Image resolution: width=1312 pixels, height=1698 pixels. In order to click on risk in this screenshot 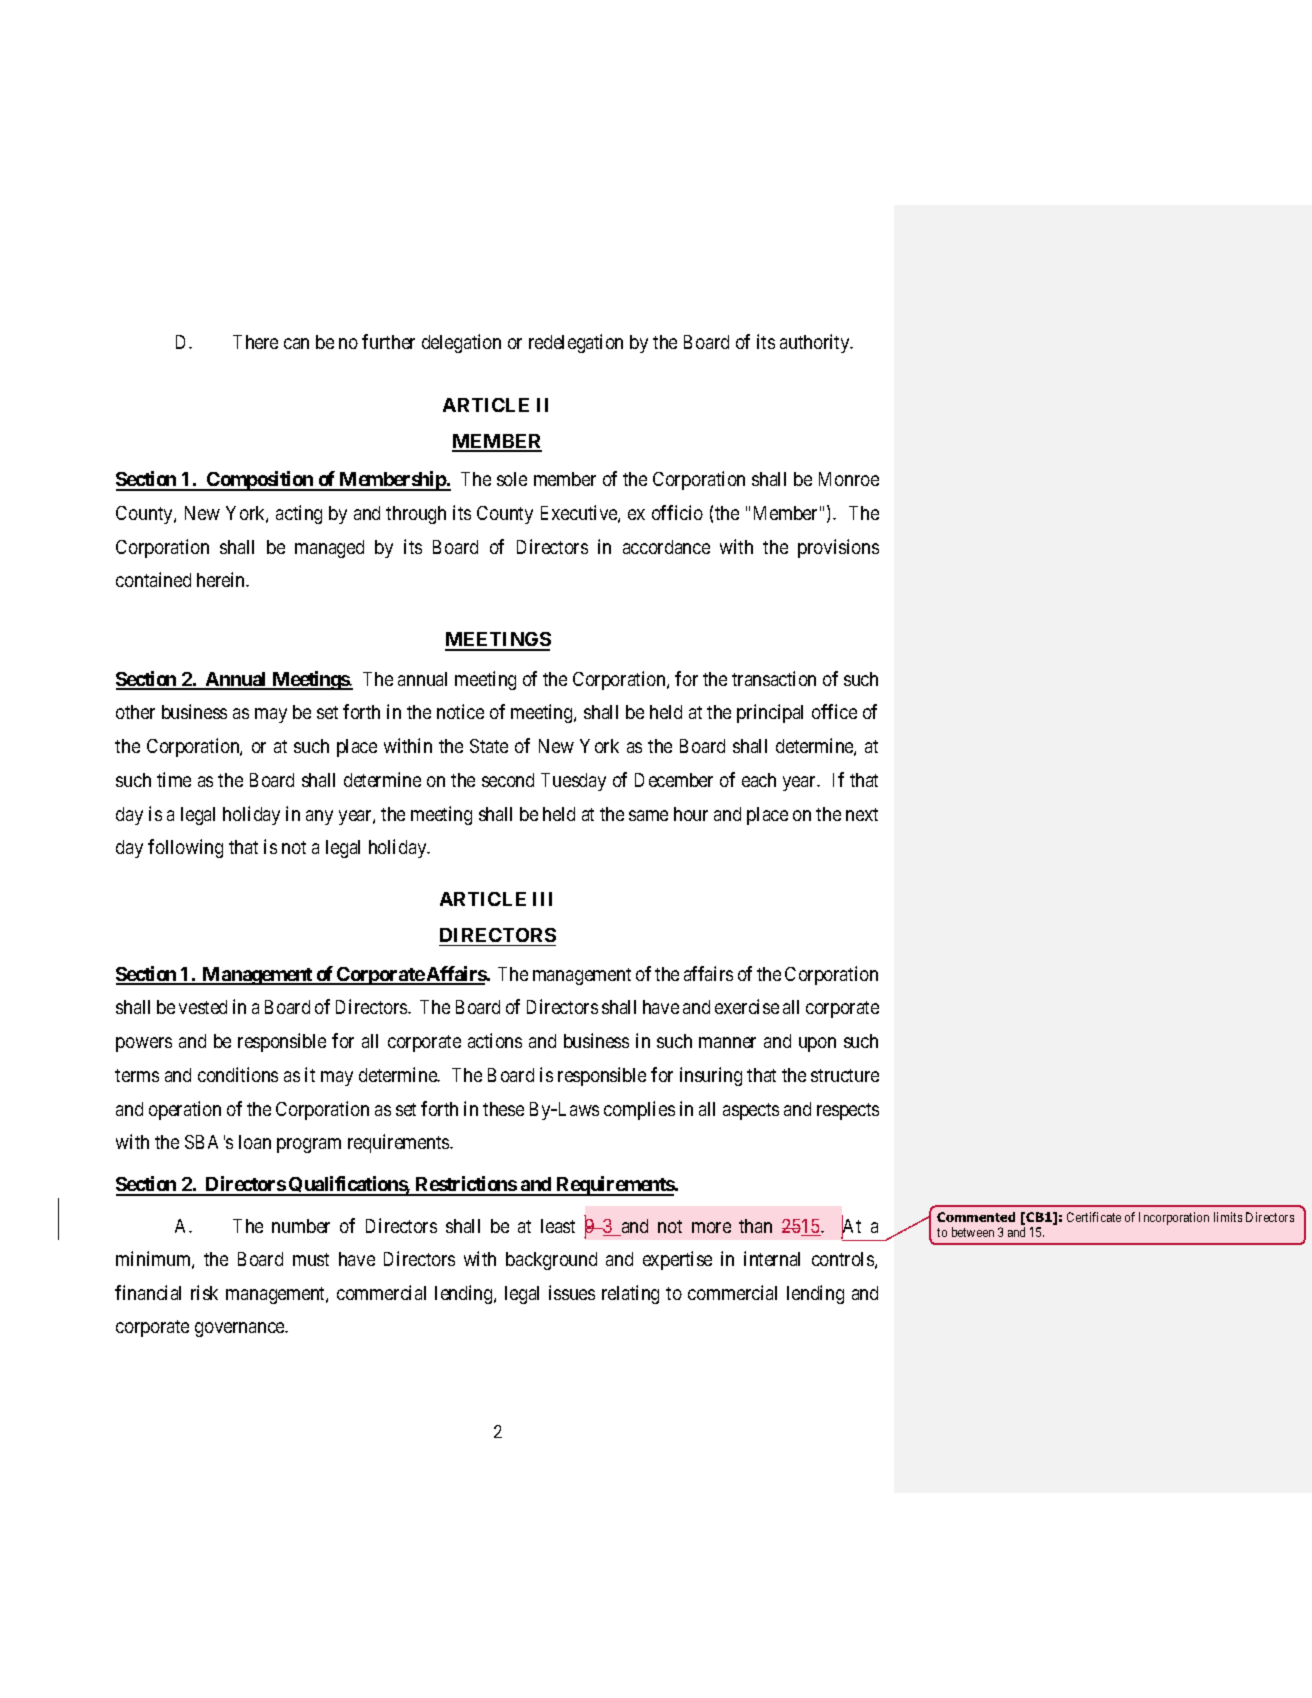, I will do `click(204, 1292)`.
